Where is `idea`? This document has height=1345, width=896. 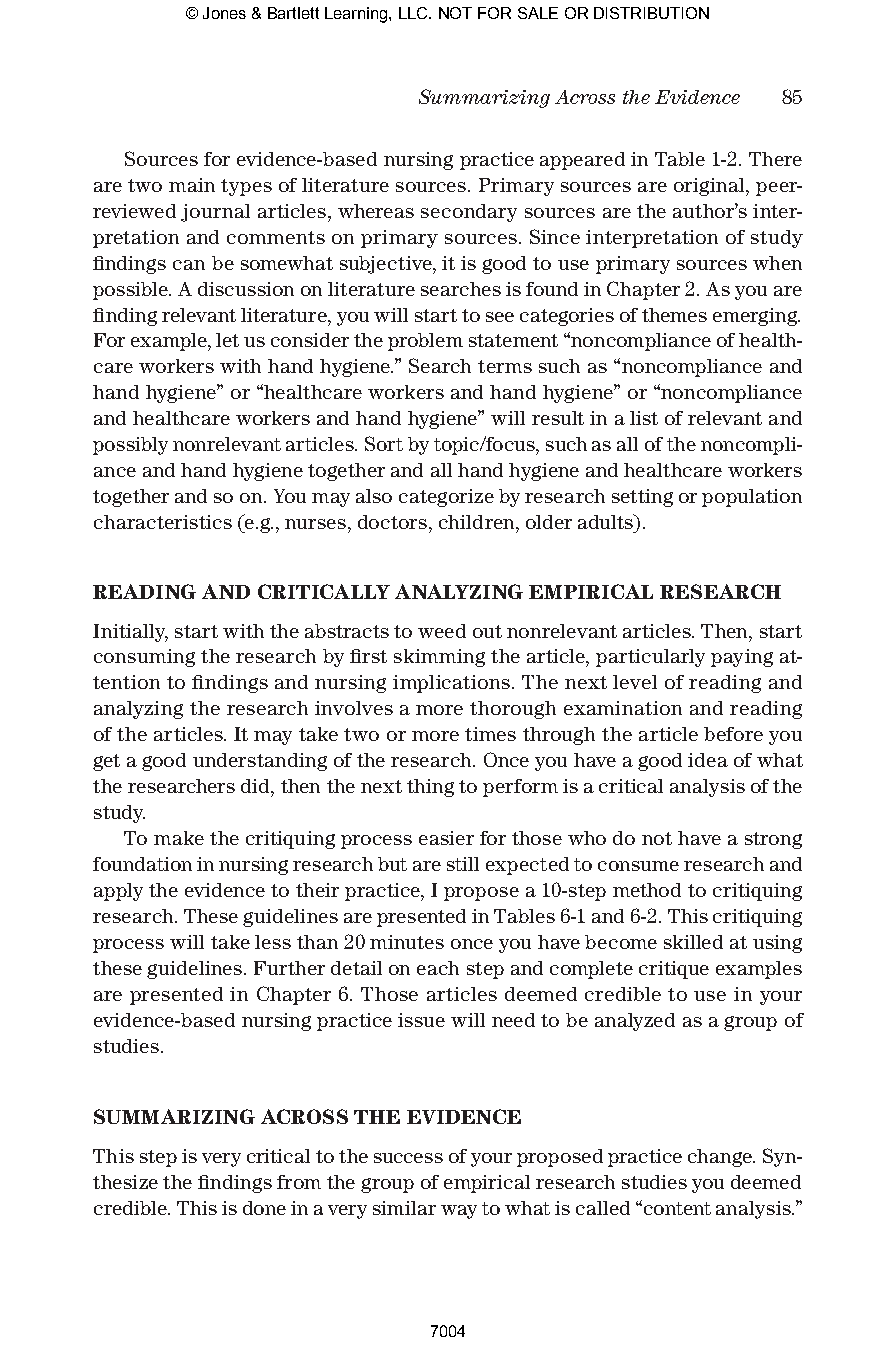 idea is located at coordinates (708, 760).
